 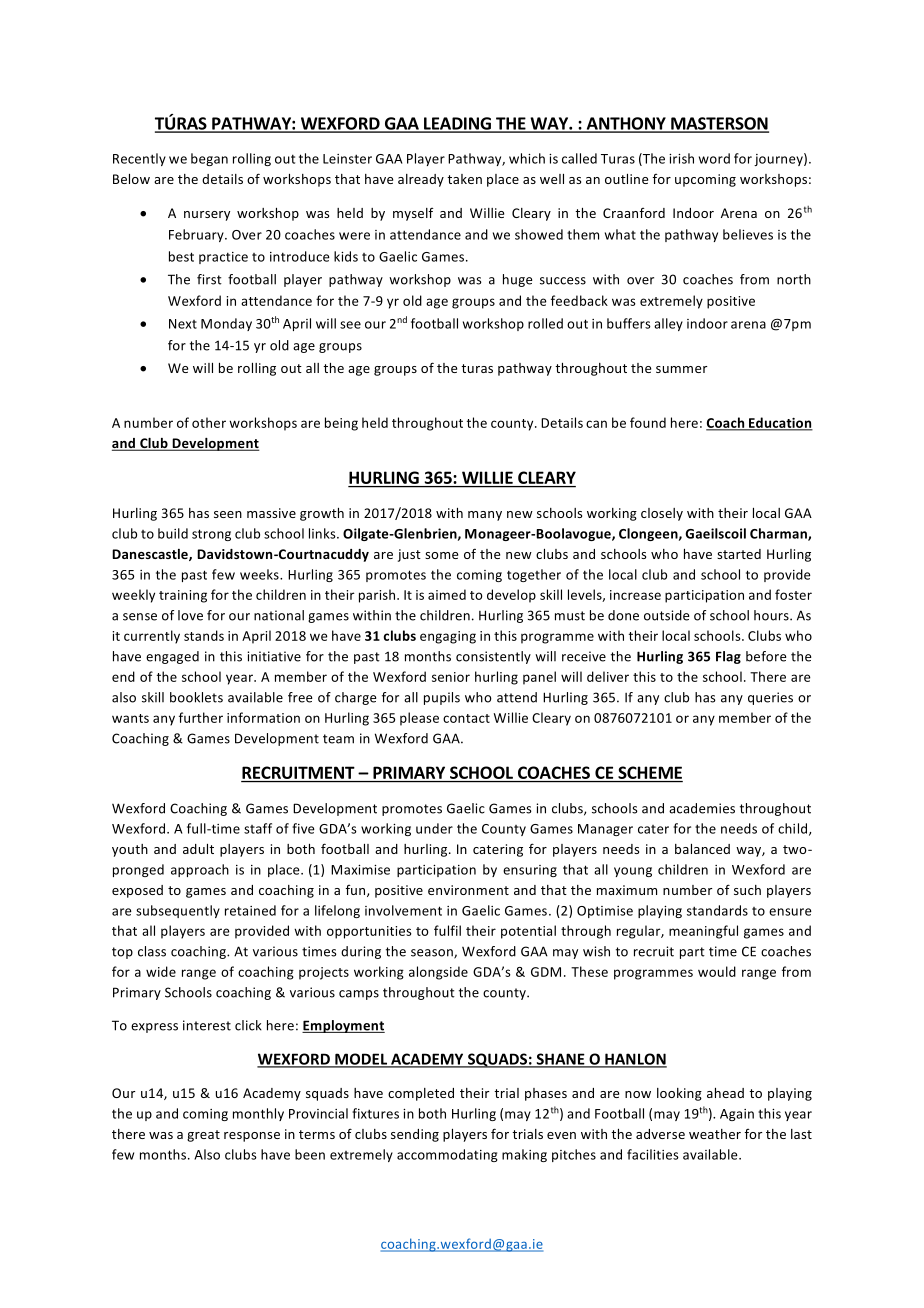 What do you see at coordinates (662, 514) in the image?
I see `closely` at bounding box center [662, 514].
